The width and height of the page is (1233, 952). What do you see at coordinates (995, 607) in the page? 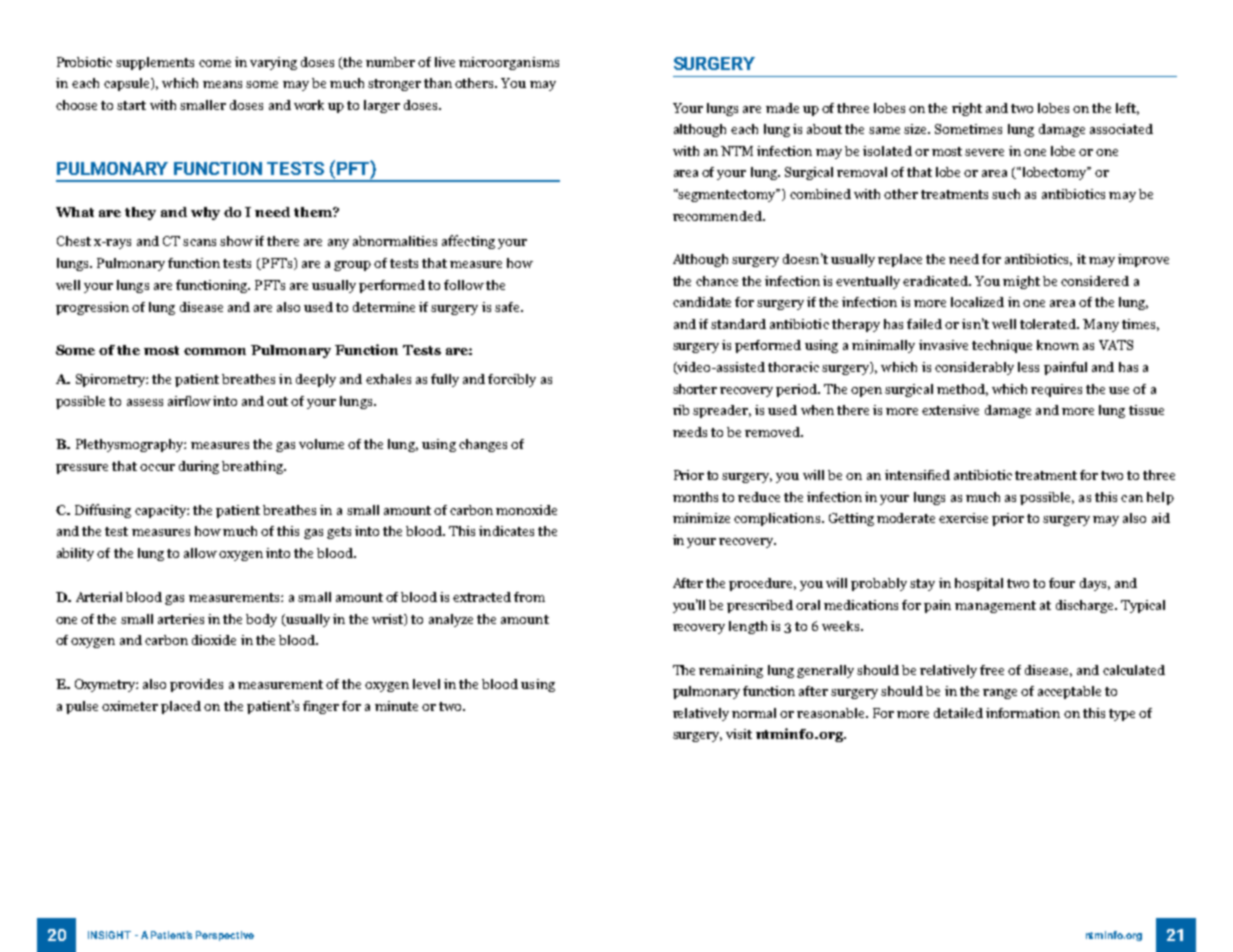
I see `management` at bounding box center [995, 607].
